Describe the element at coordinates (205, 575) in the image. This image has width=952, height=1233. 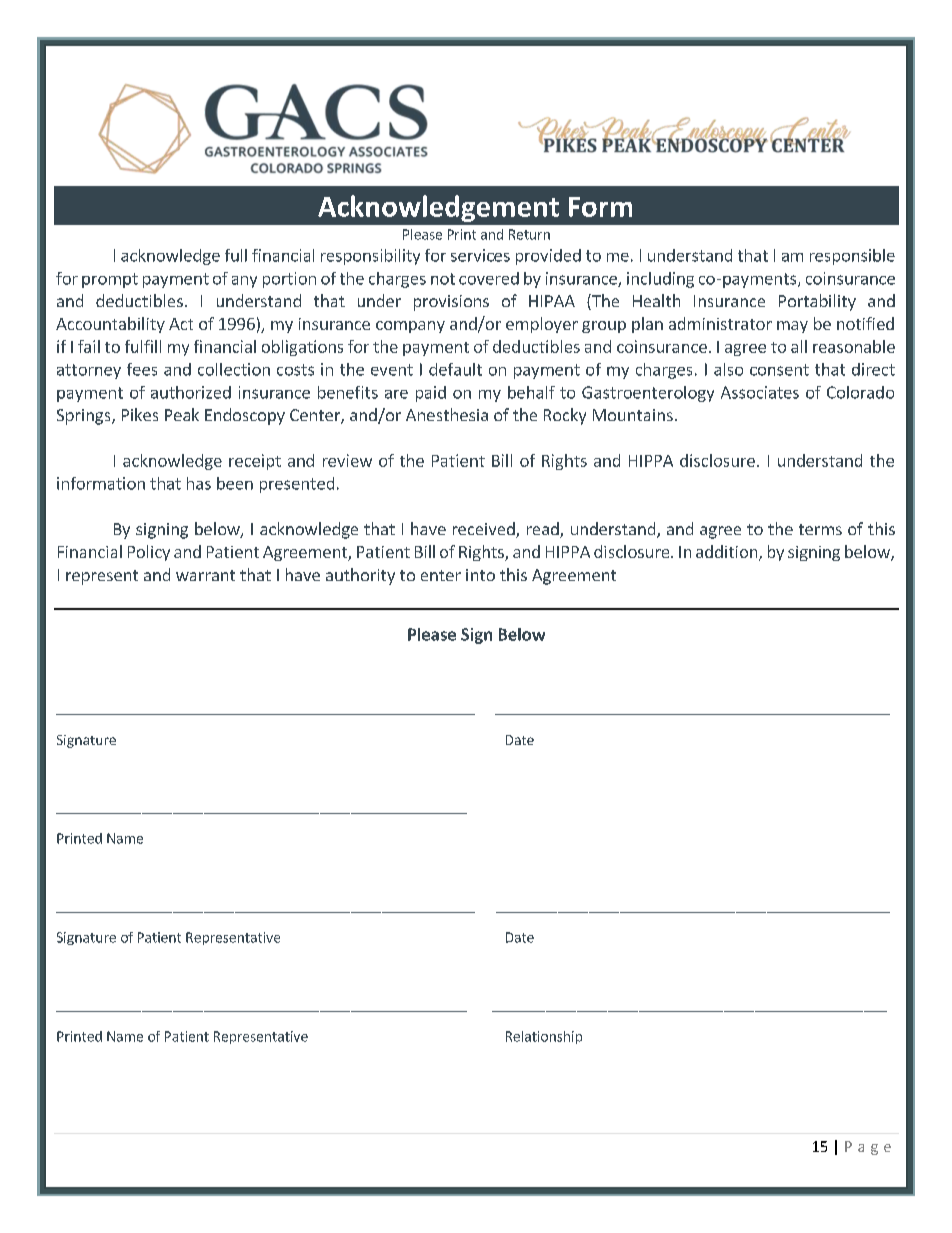
I see `warrant` at that location.
